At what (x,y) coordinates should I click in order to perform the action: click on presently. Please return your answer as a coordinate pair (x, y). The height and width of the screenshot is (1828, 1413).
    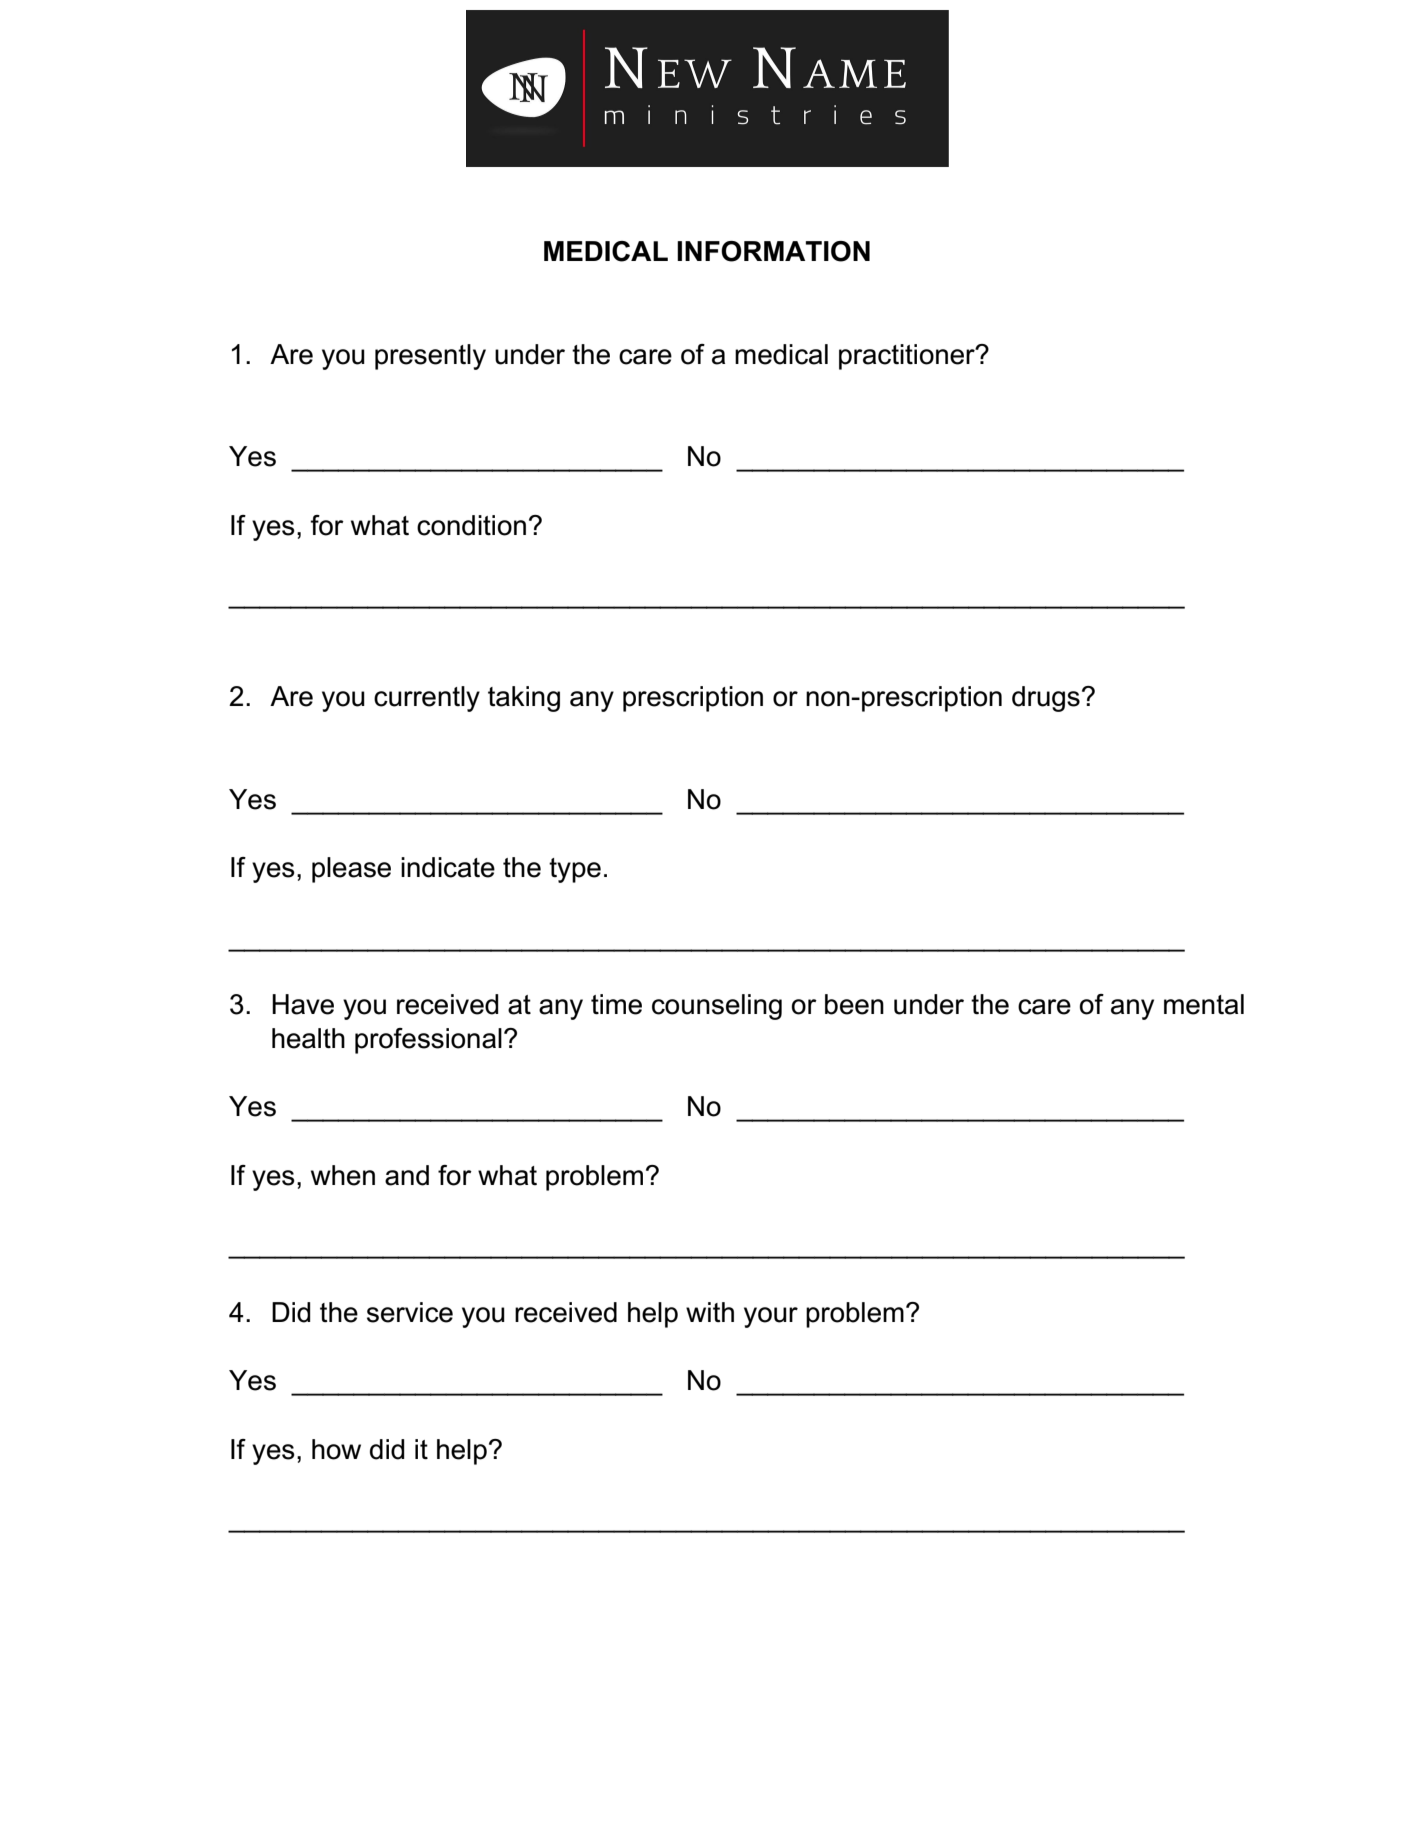
    Looking at the image, I should click on (430, 357).
